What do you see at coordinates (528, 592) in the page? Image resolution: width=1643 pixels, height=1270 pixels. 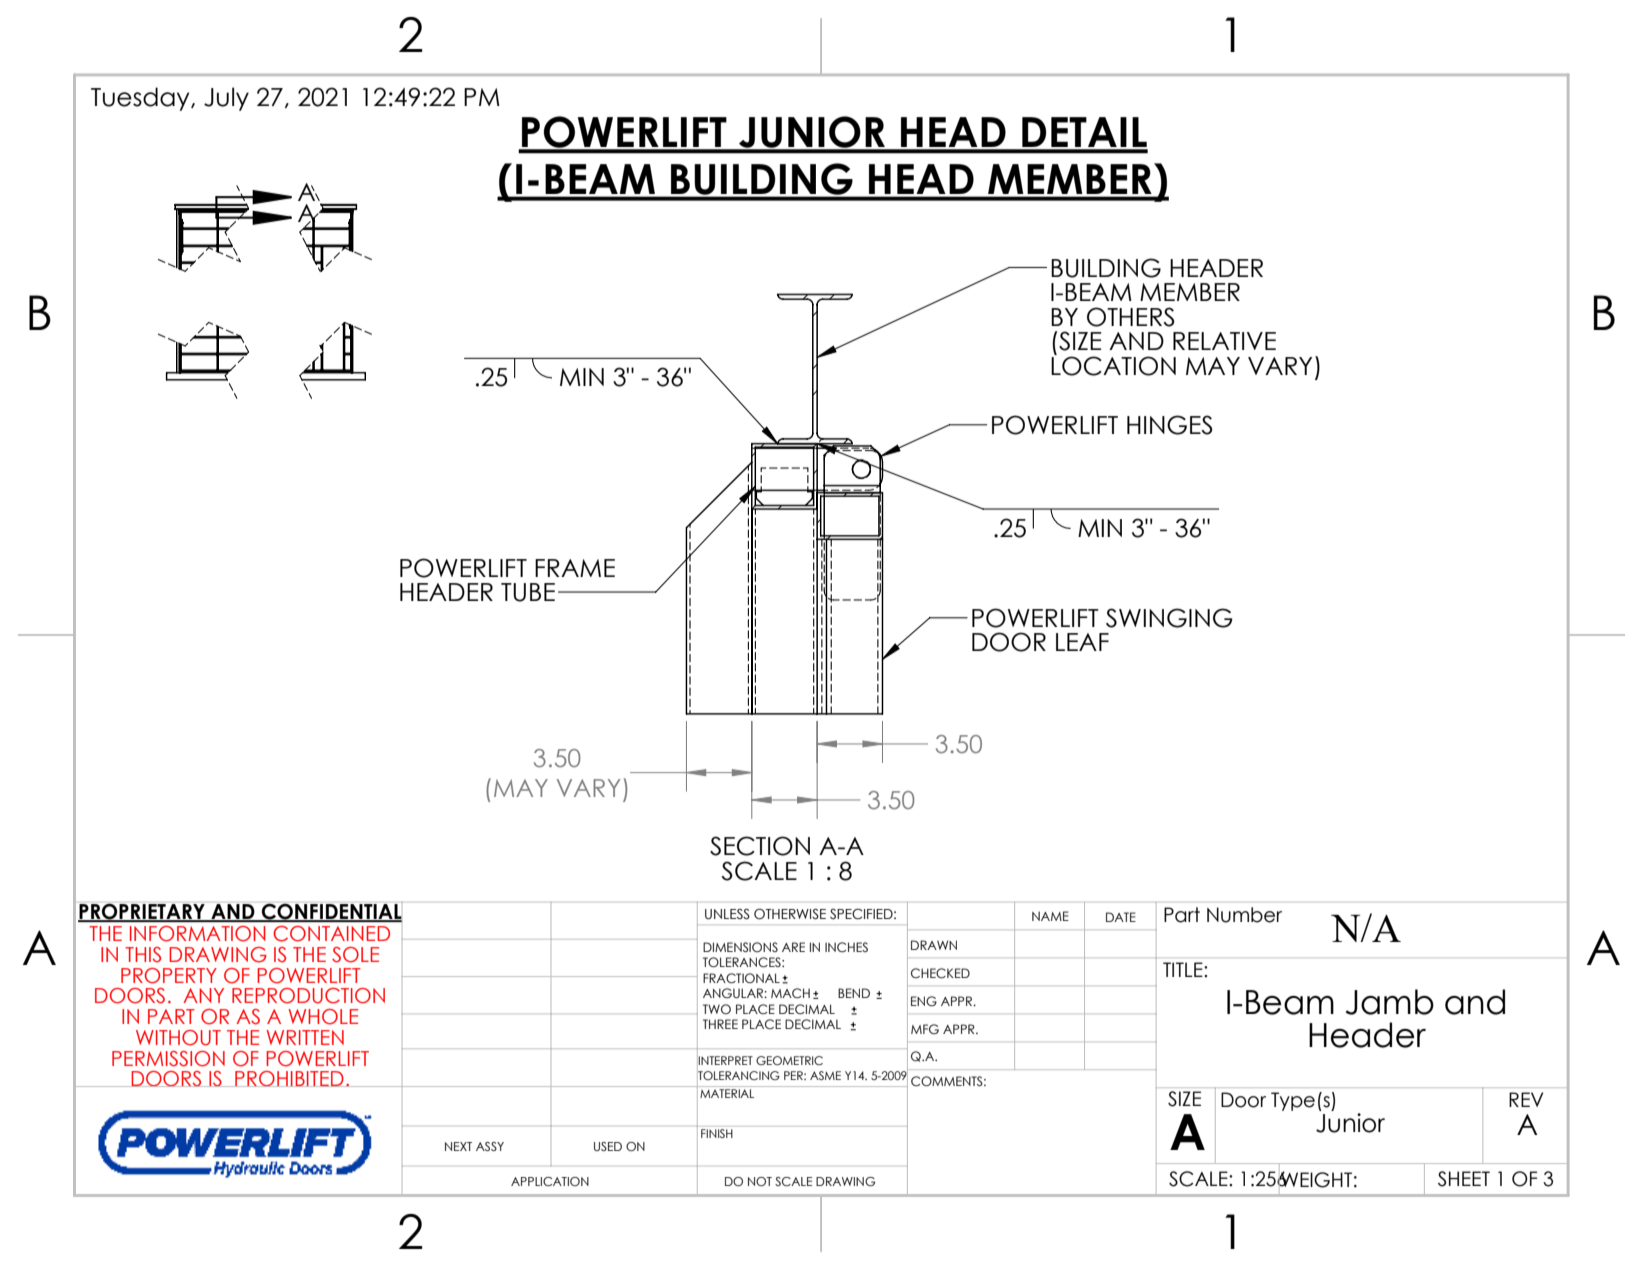 I see `TUBE` at bounding box center [528, 592].
